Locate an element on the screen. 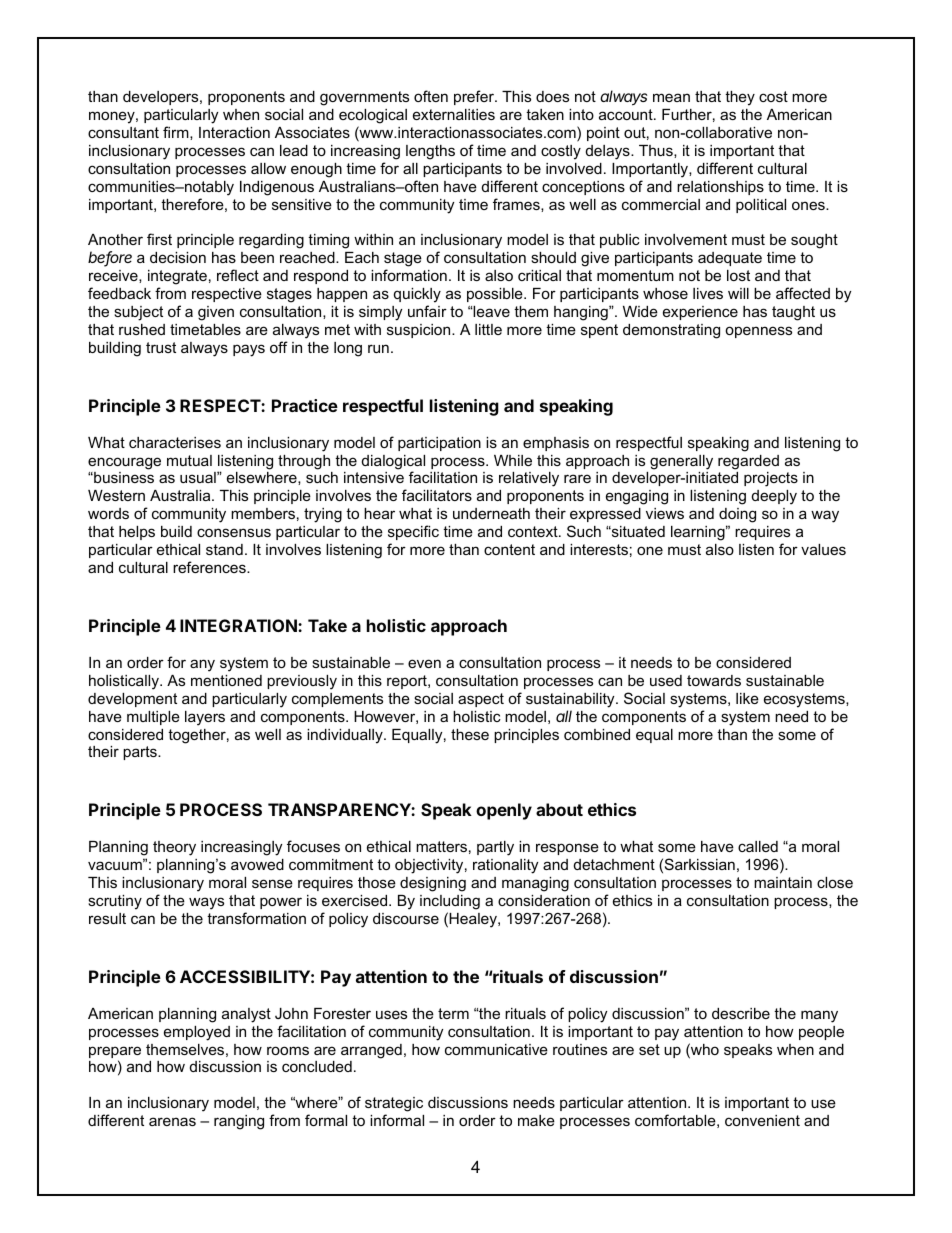 This screenshot has height=1233, width=952. like is located at coordinates (747, 698).
